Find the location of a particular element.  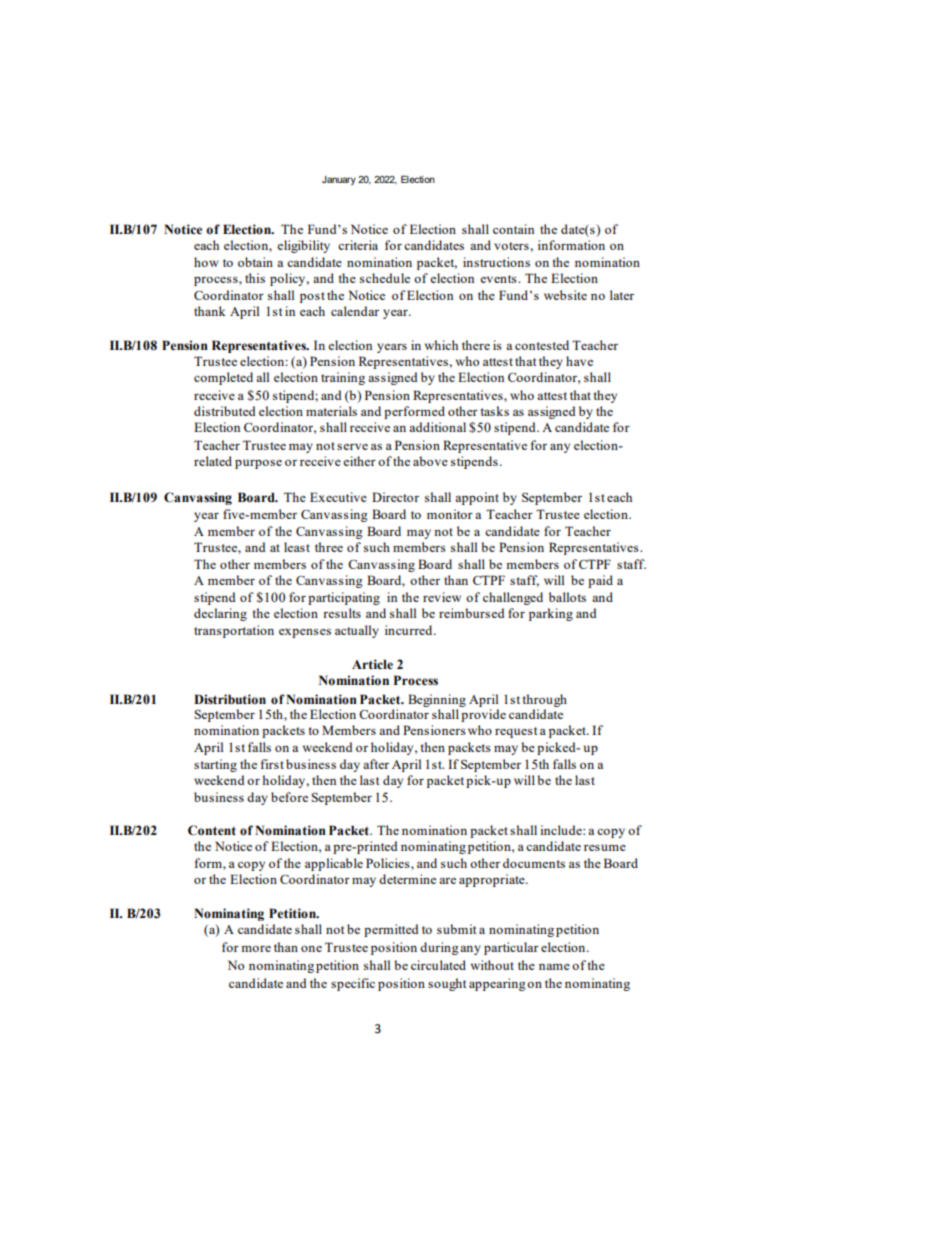

tasks is located at coordinates (495, 411).
